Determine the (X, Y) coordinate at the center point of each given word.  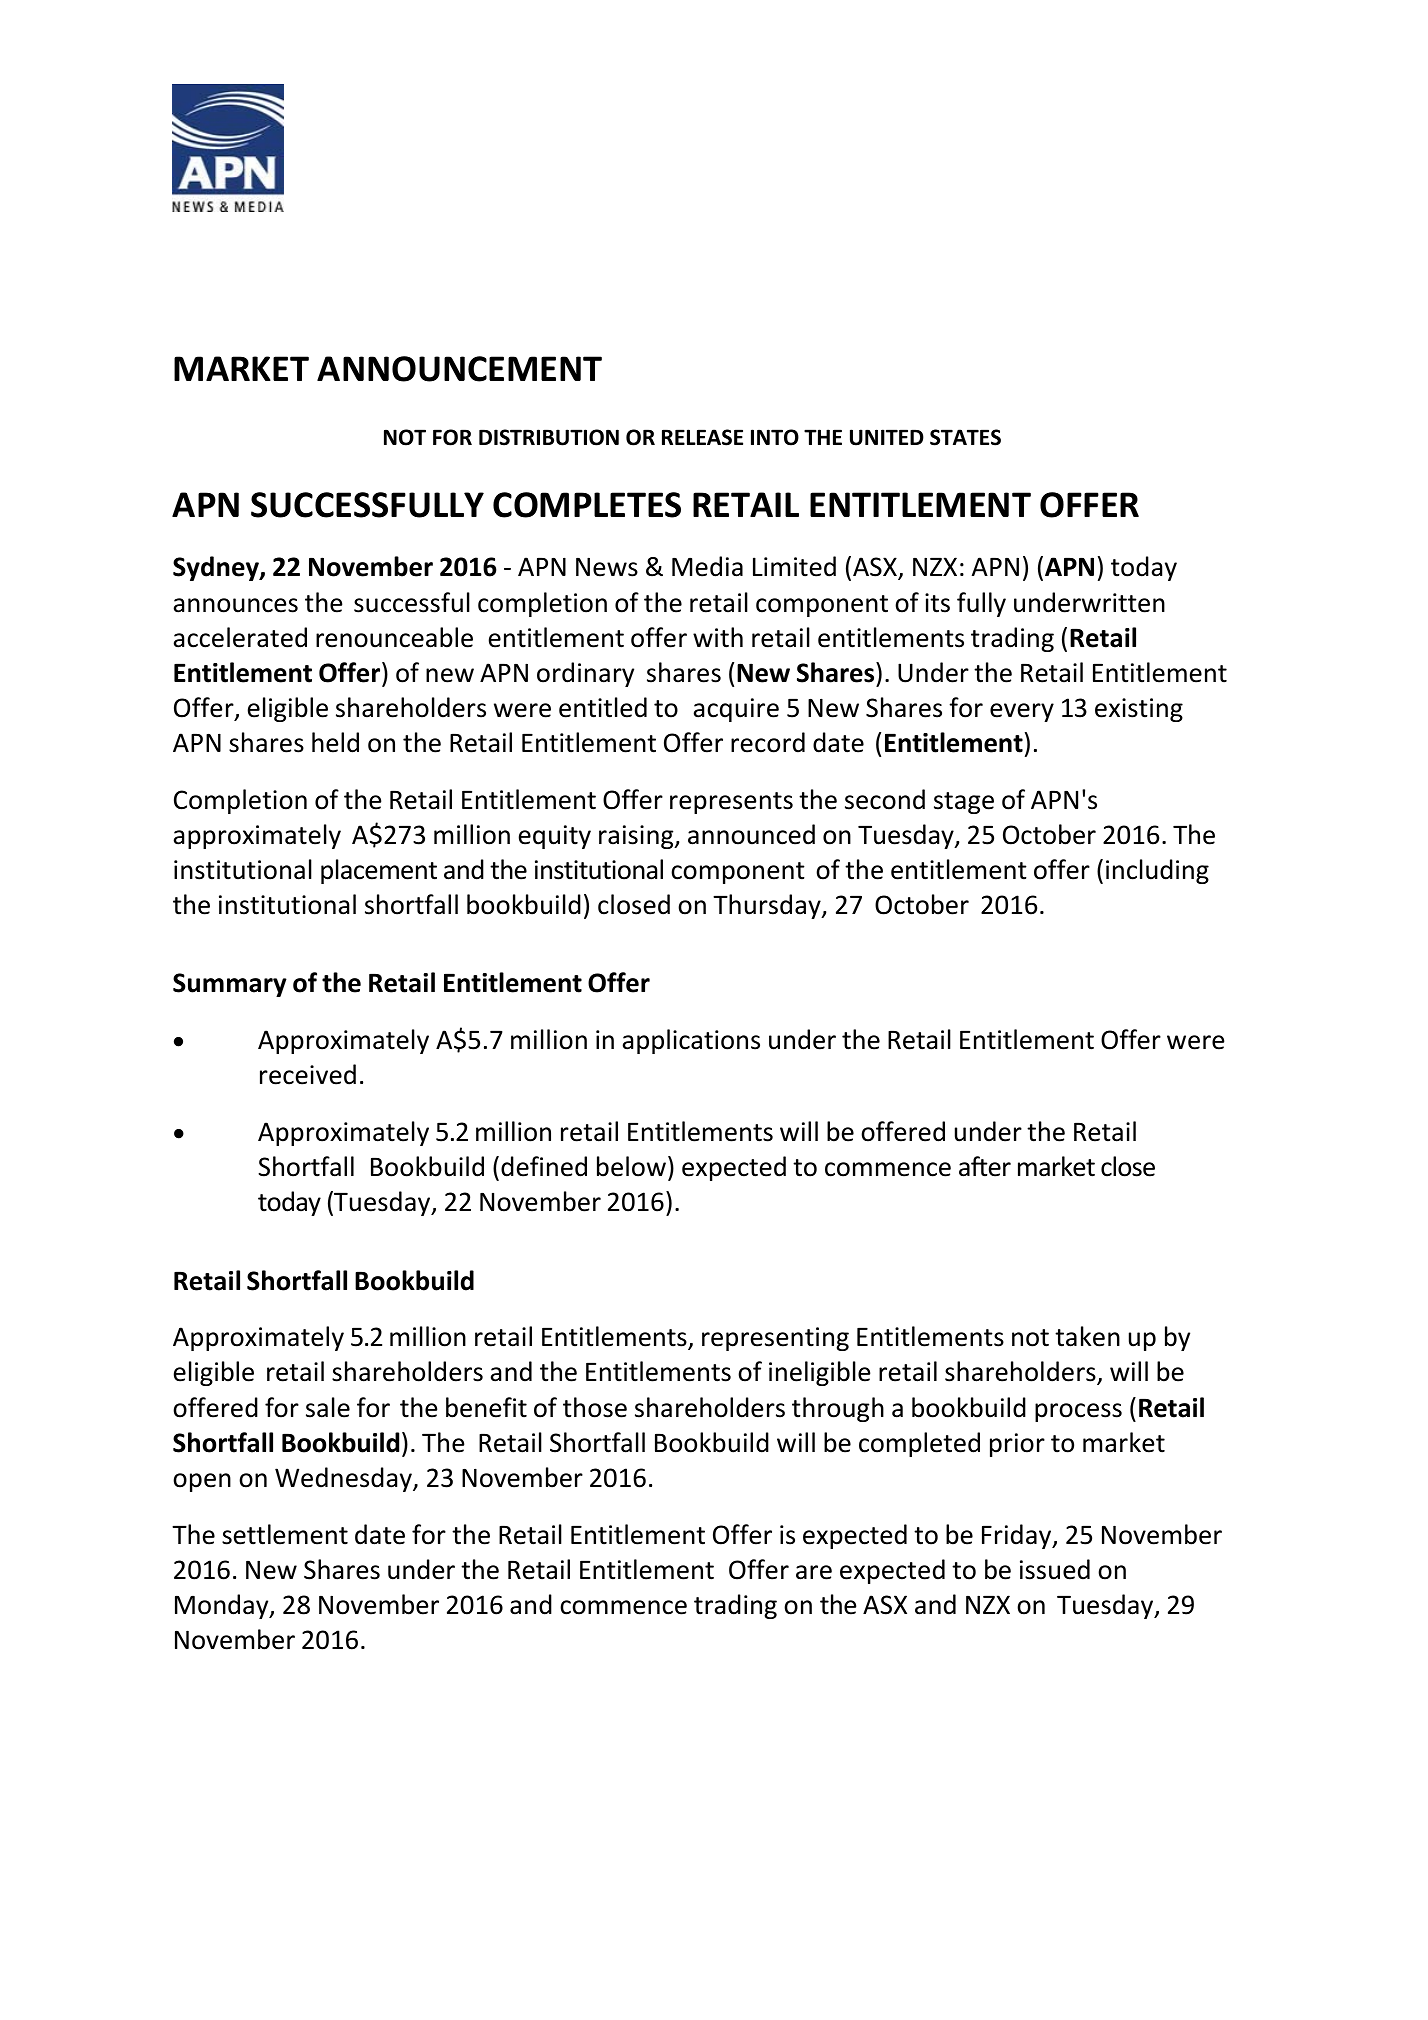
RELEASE (702, 437)
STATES (965, 437)
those (595, 1407)
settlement (285, 1534)
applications (691, 1041)
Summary (230, 985)
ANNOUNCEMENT (459, 369)
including (1157, 871)
